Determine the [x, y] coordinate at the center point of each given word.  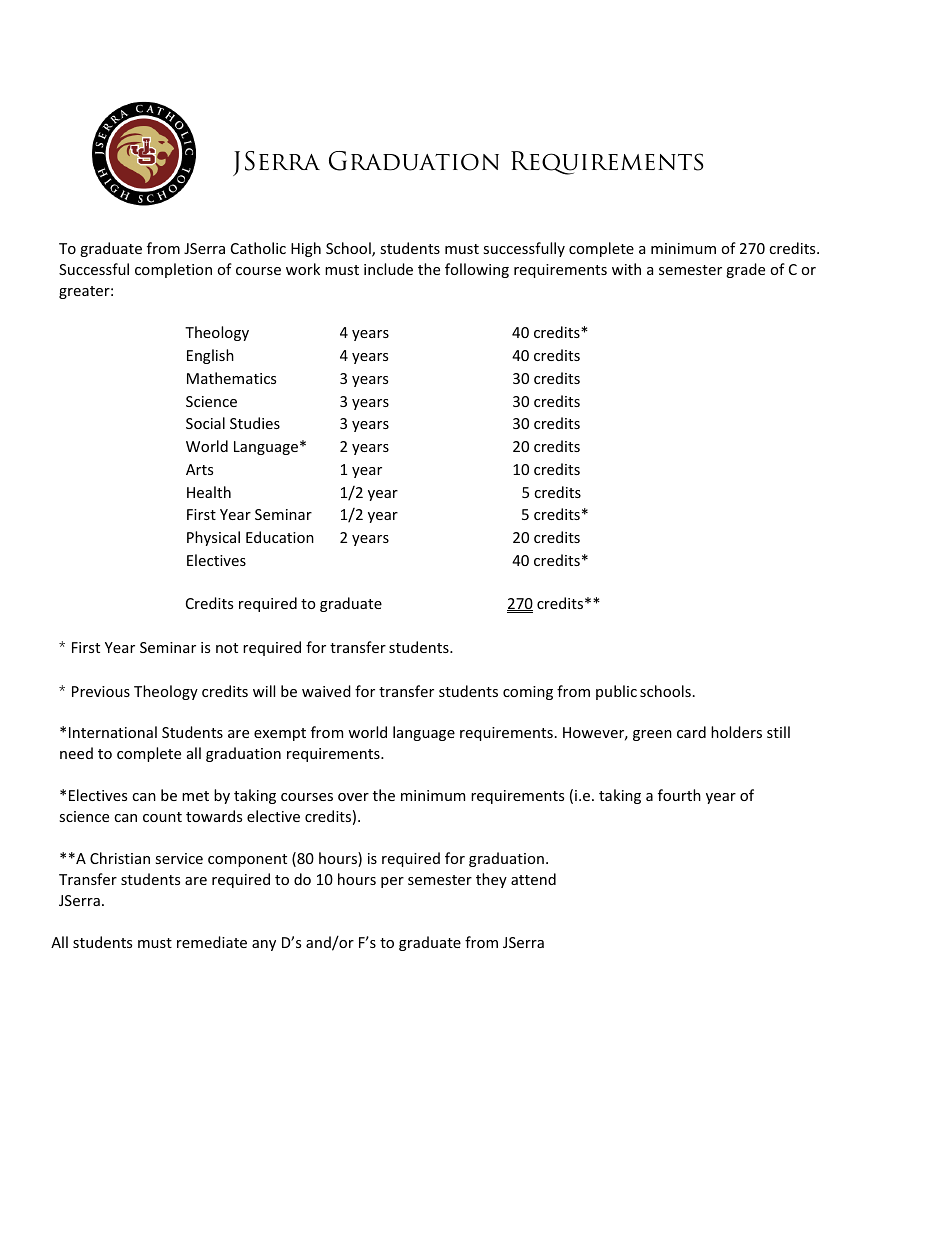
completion [173, 270]
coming [528, 693]
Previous [101, 691]
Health [209, 492]
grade [745, 270]
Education [280, 537]
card [691, 732]
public [616, 692]
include [388, 269]
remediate [212, 942]
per [392, 882]
